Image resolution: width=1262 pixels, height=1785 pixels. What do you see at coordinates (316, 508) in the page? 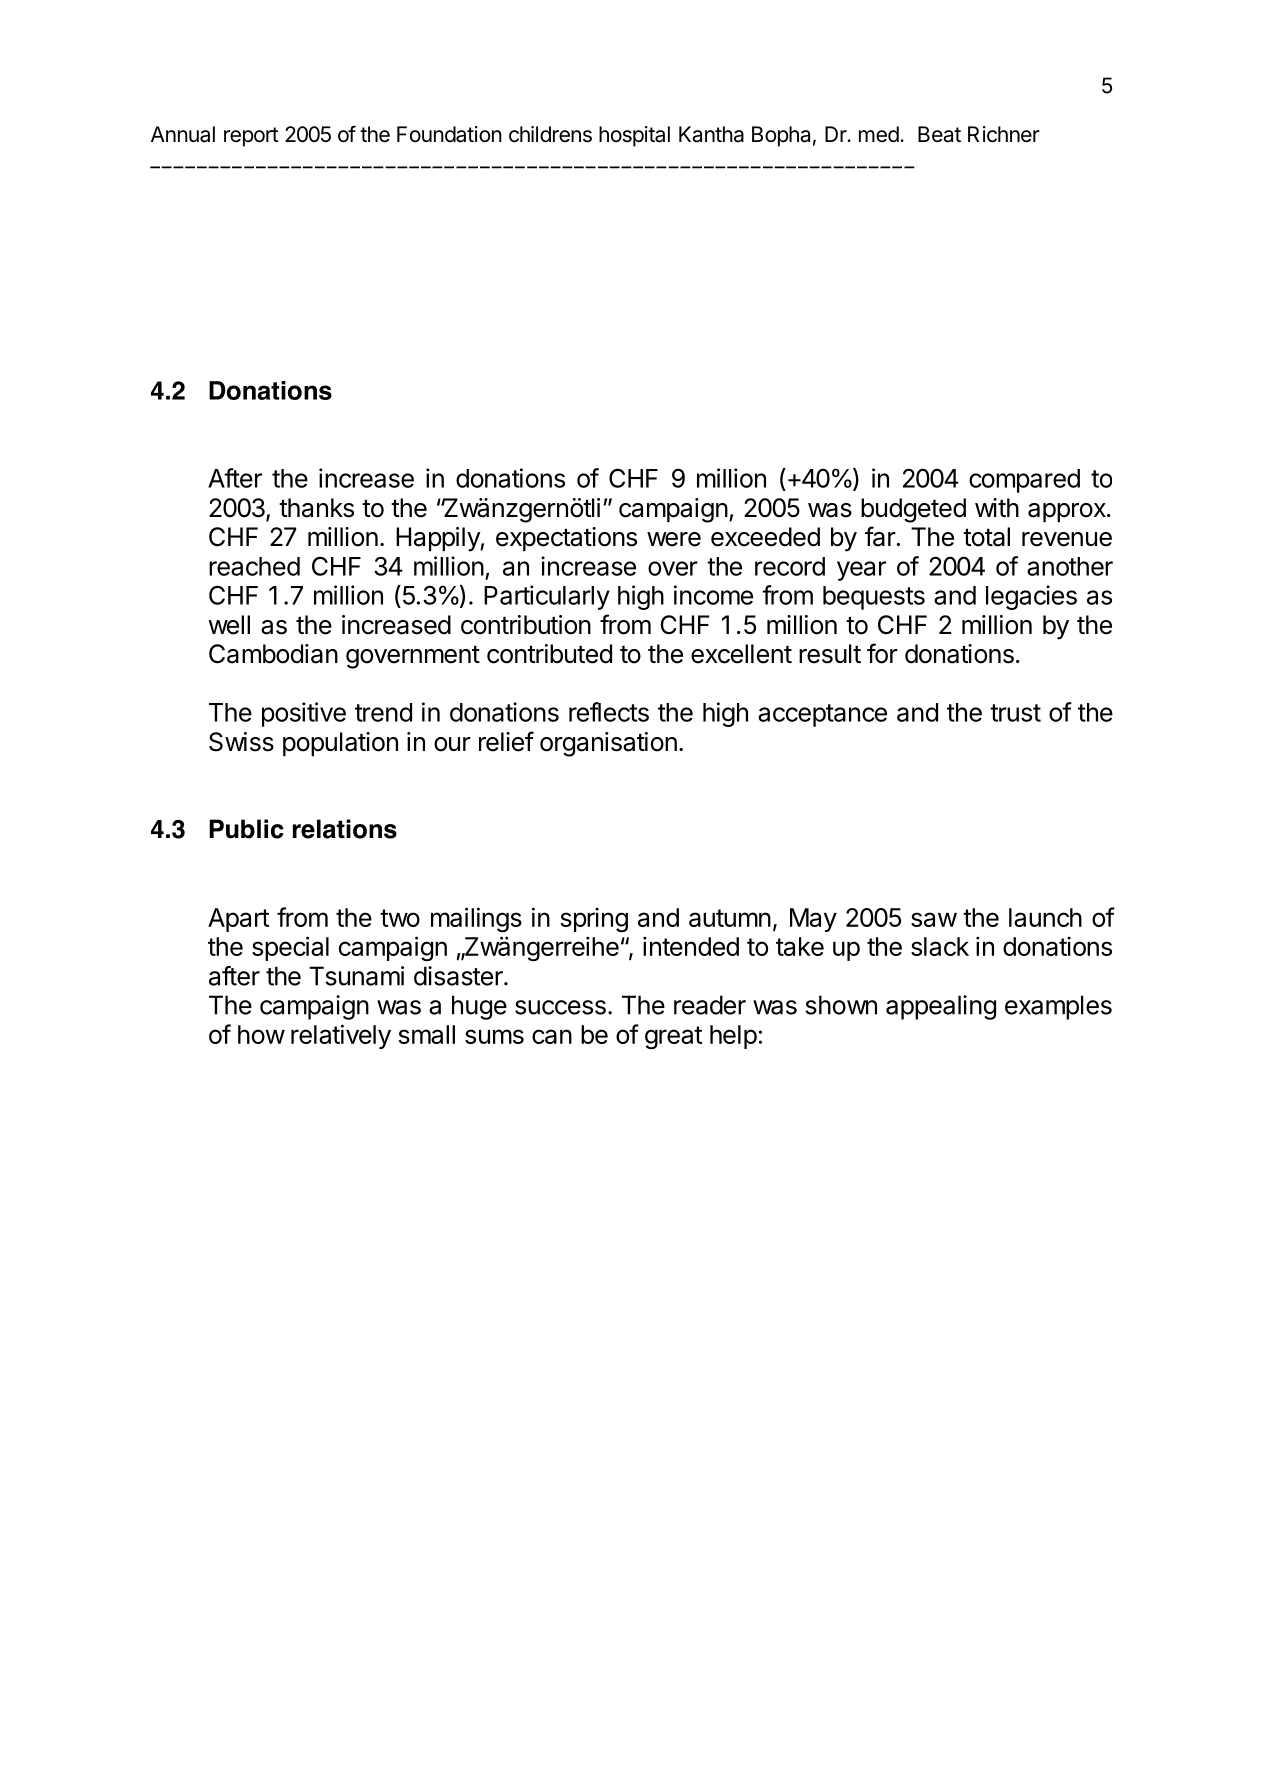
I see `thanks` at bounding box center [316, 508].
